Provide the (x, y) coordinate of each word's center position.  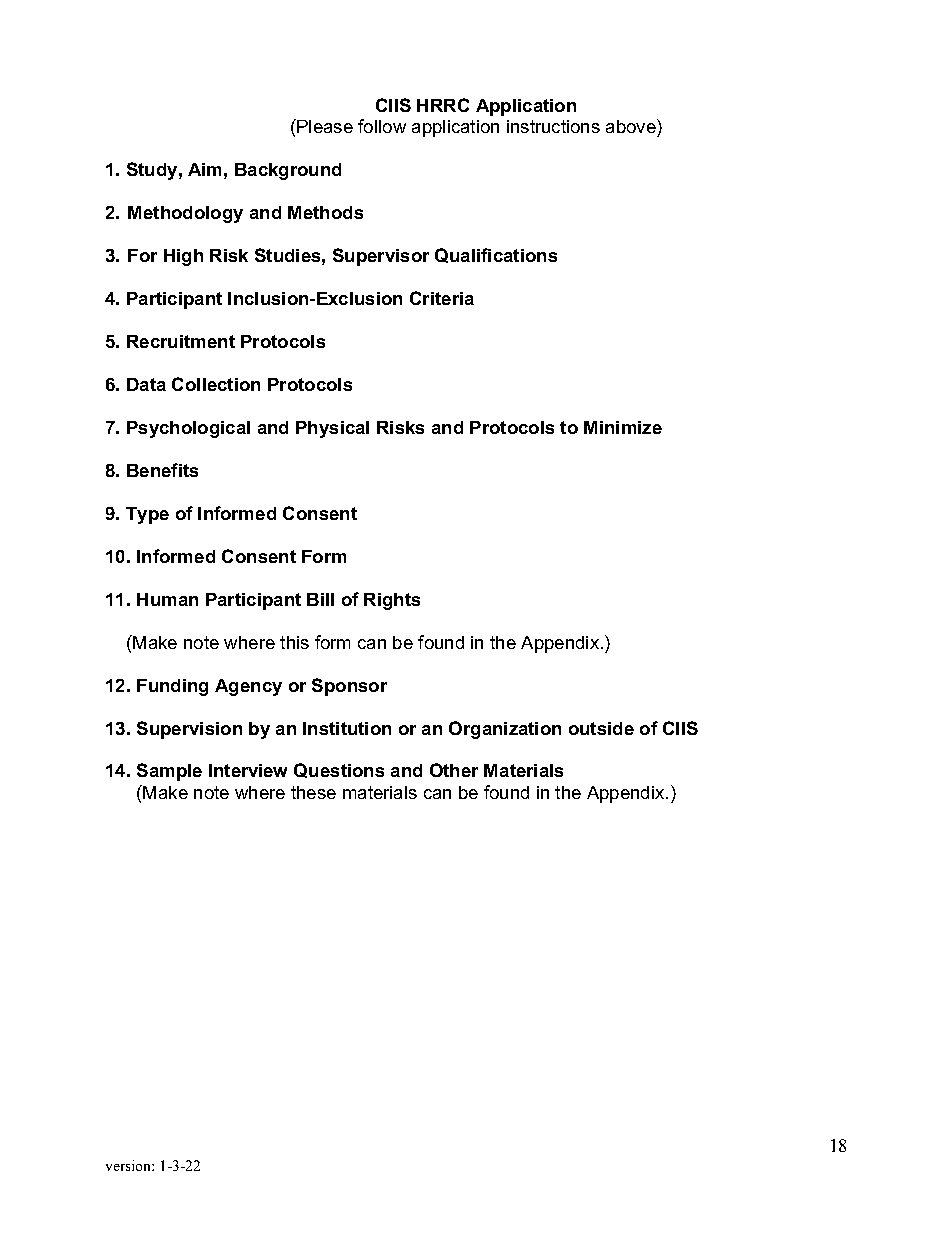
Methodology (185, 214)
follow (382, 126)
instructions (553, 126)
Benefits (162, 470)
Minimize (623, 427)
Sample (169, 772)
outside (601, 728)
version (129, 1165)
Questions (339, 770)
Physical (332, 429)
